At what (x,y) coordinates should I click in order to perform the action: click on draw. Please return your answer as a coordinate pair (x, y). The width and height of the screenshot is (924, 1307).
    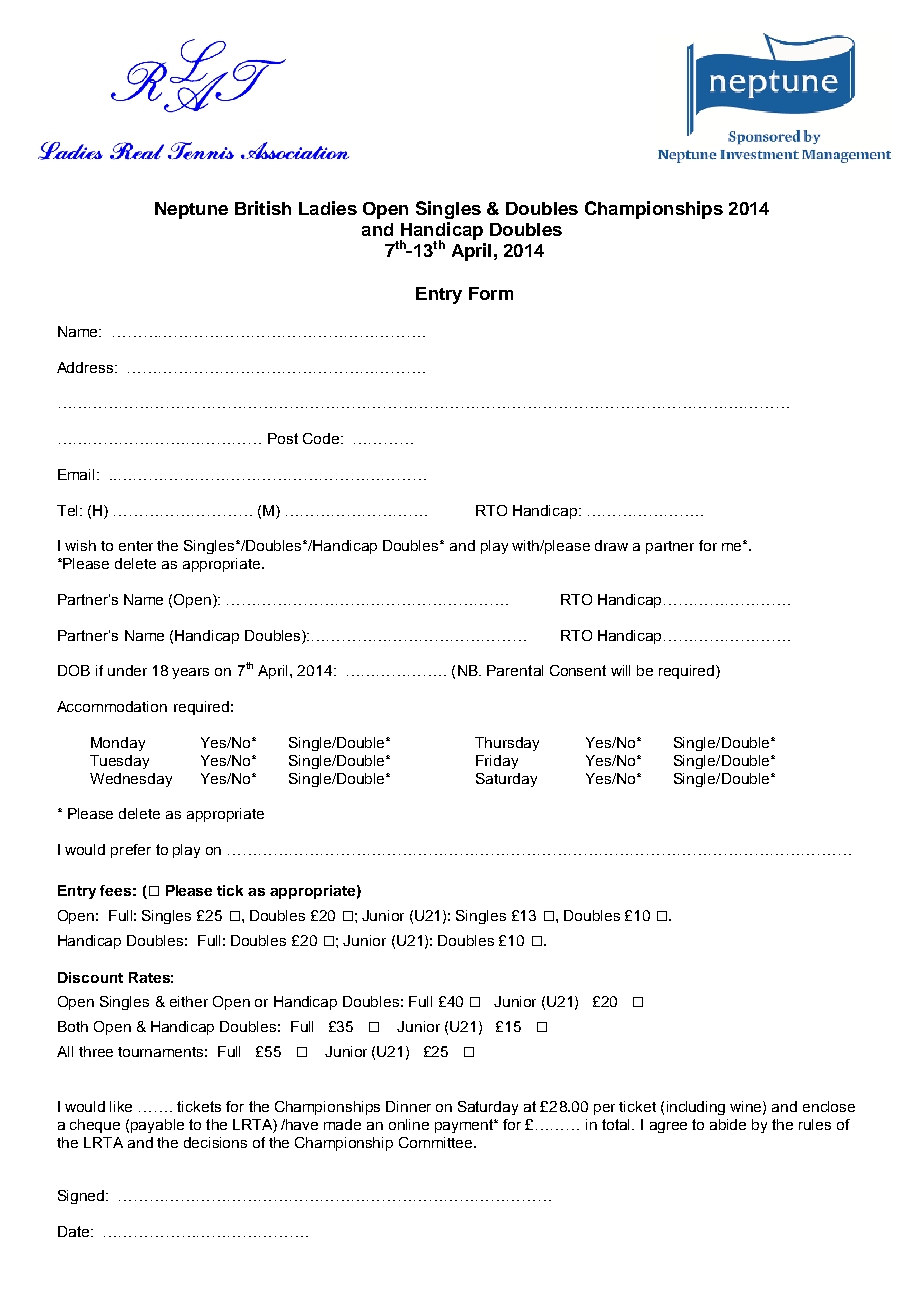
    Looking at the image, I should click on (611, 545).
